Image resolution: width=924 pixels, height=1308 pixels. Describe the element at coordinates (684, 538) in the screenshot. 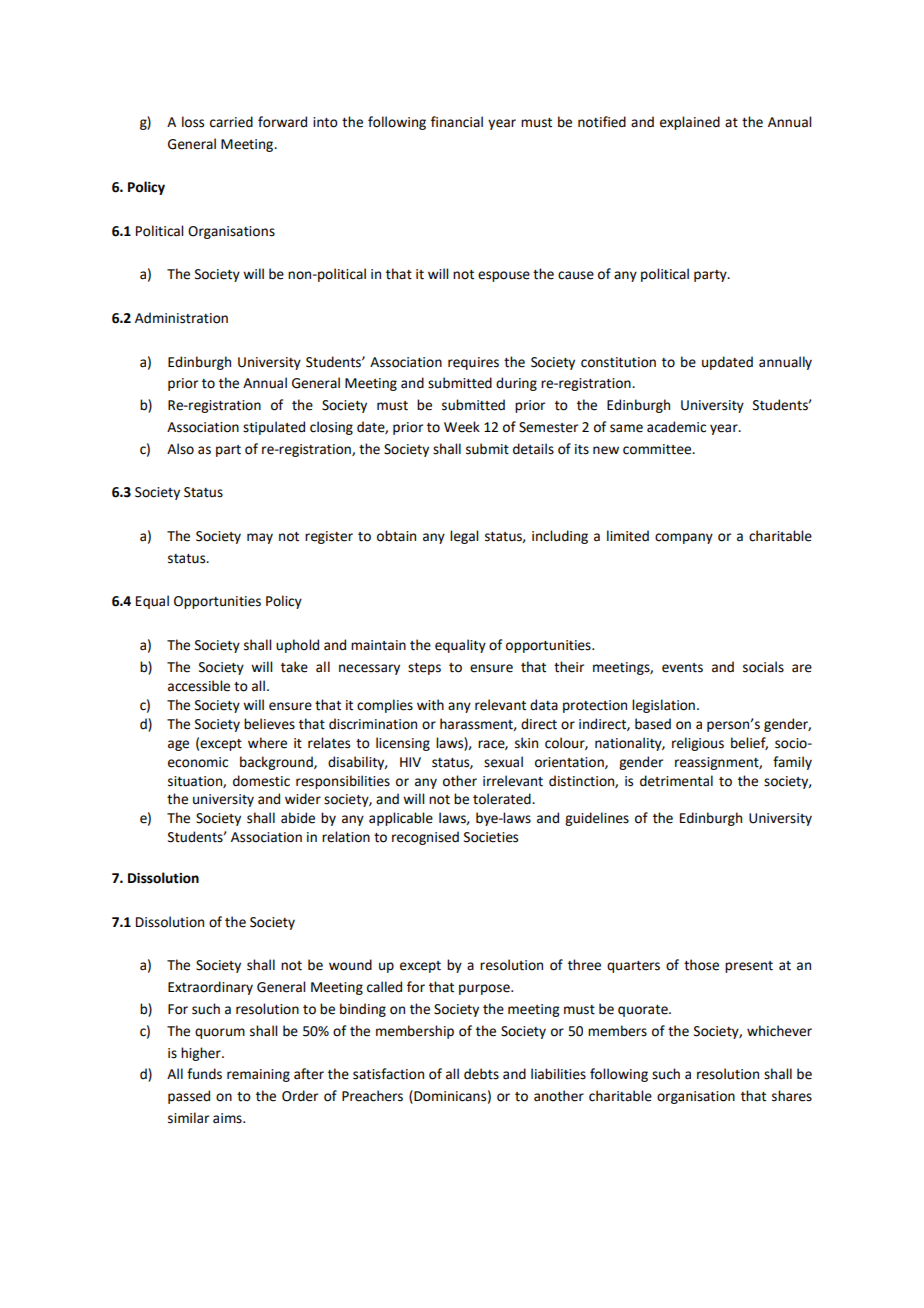

I see `company` at that location.
